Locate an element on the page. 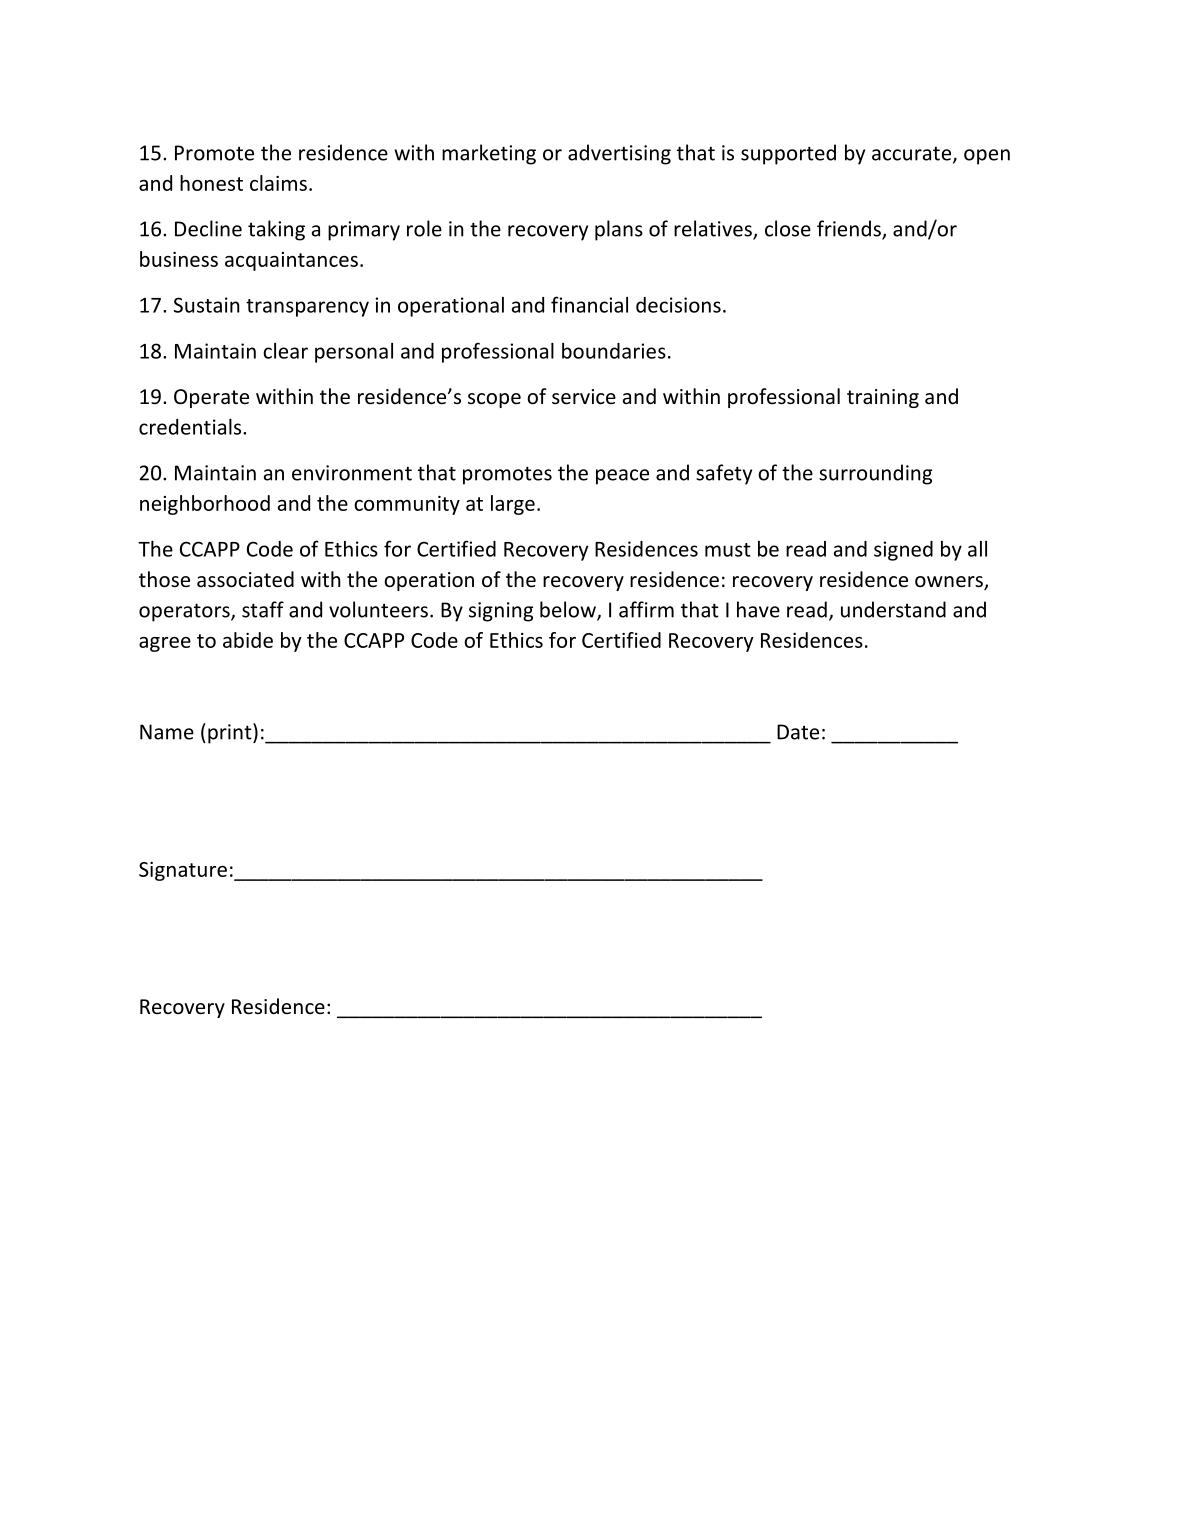 The width and height of the image is (1177, 1523). signed is located at coordinates (903, 551).
